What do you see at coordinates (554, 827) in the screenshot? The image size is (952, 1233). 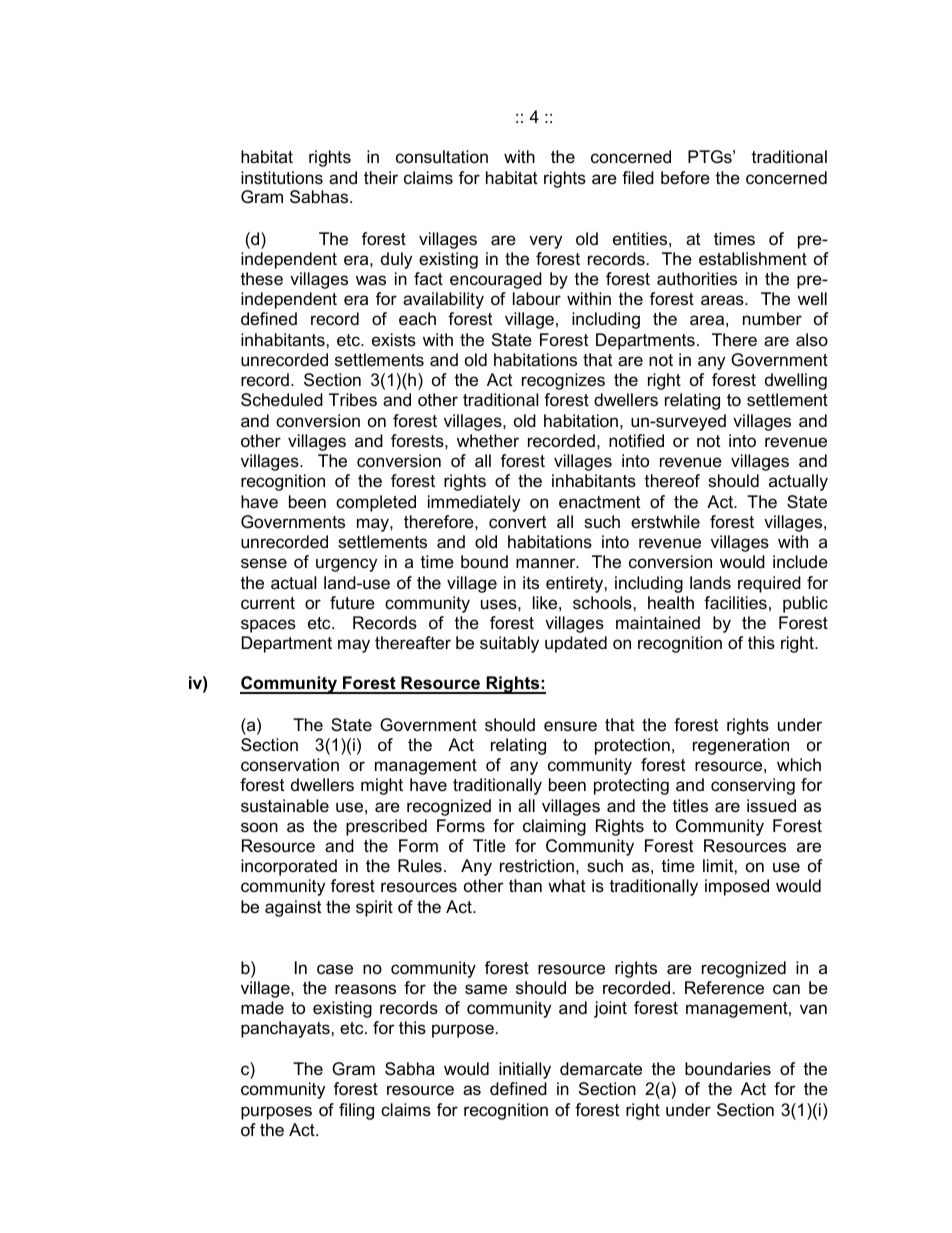 I see `claiming` at bounding box center [554, 827].
